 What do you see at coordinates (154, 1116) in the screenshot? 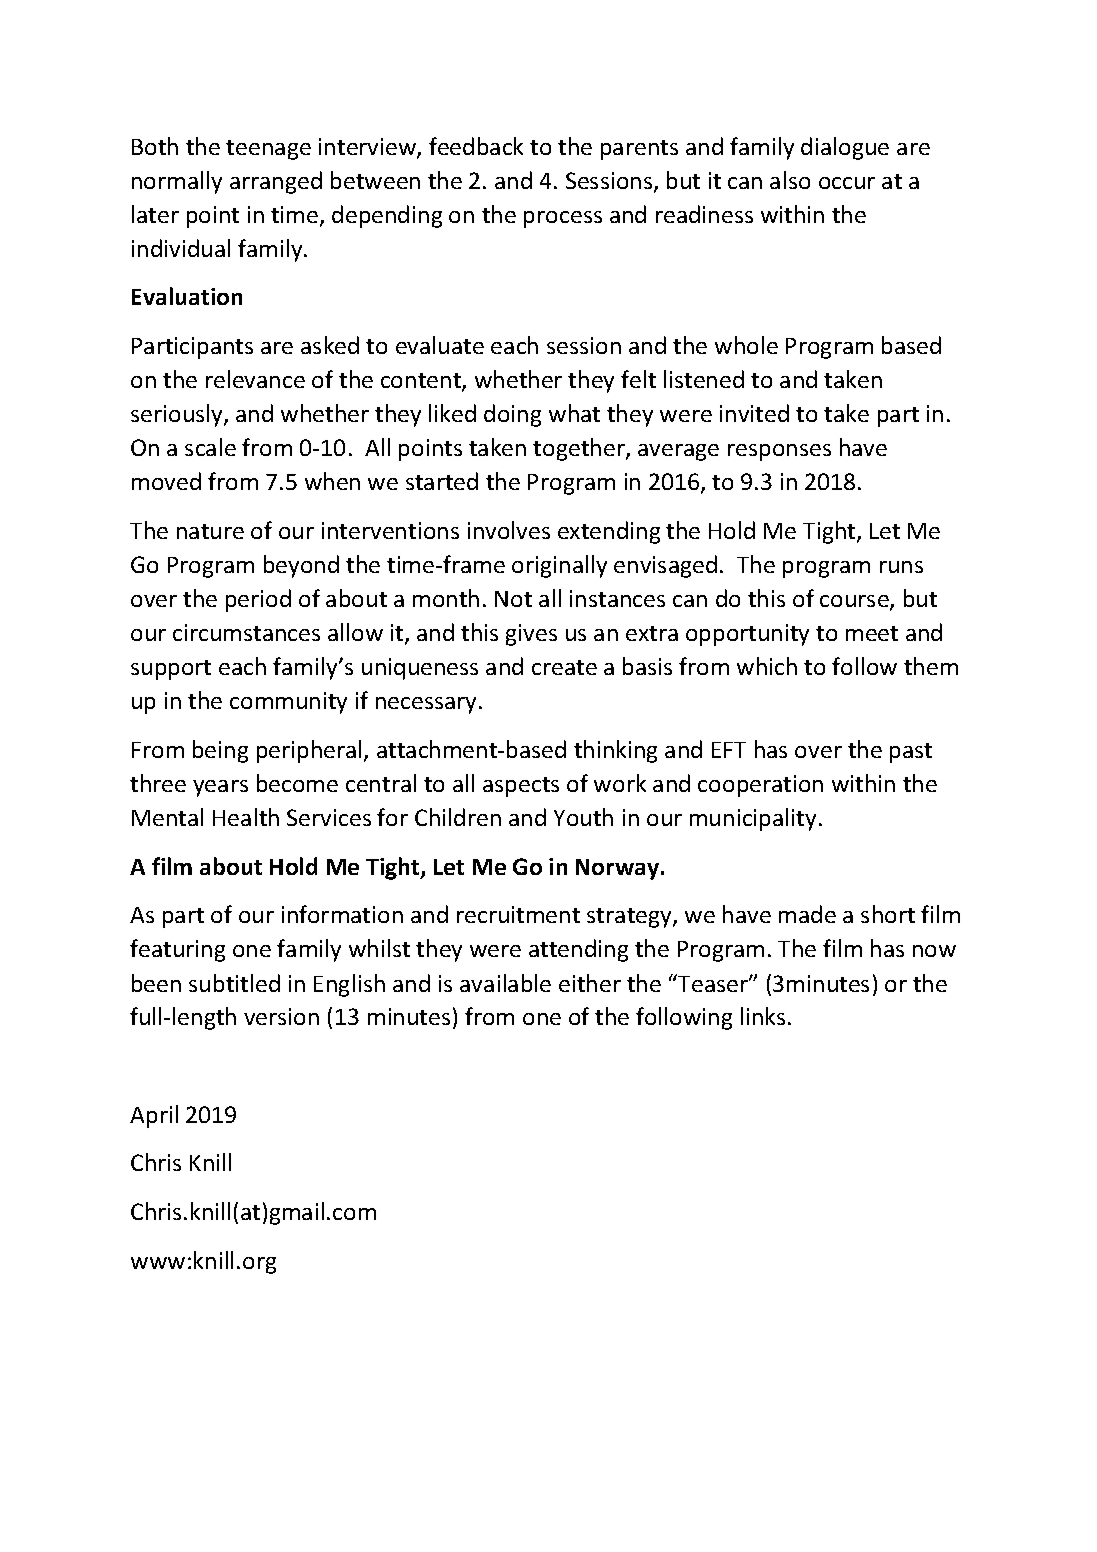
I see `April` at bounding box center [154, 1116].
